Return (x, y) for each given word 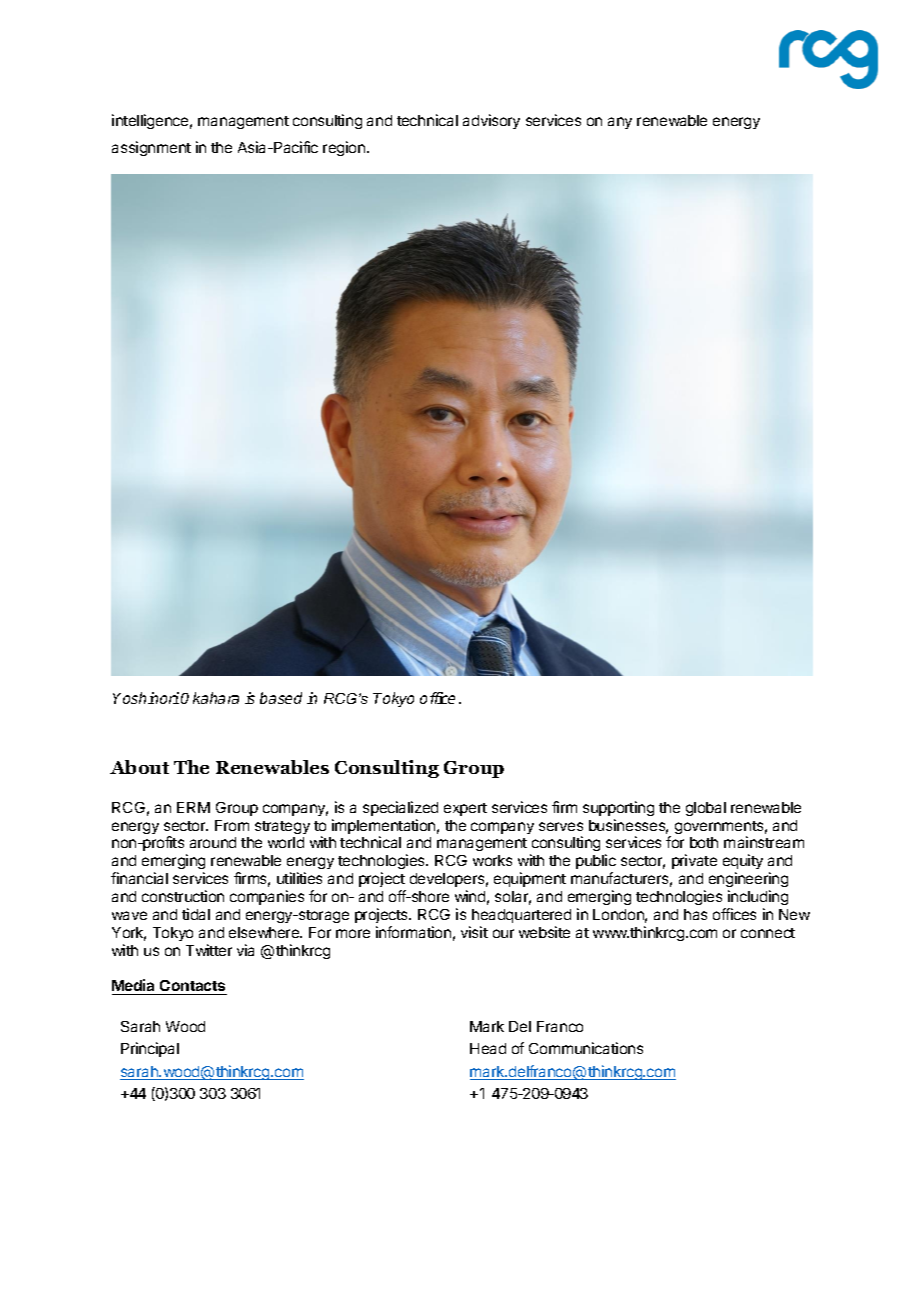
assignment (151, 148)
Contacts (192, 987)
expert (465, 809)
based (281, 698)
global (706, 809)
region (345, 148)
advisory (491, 121)
